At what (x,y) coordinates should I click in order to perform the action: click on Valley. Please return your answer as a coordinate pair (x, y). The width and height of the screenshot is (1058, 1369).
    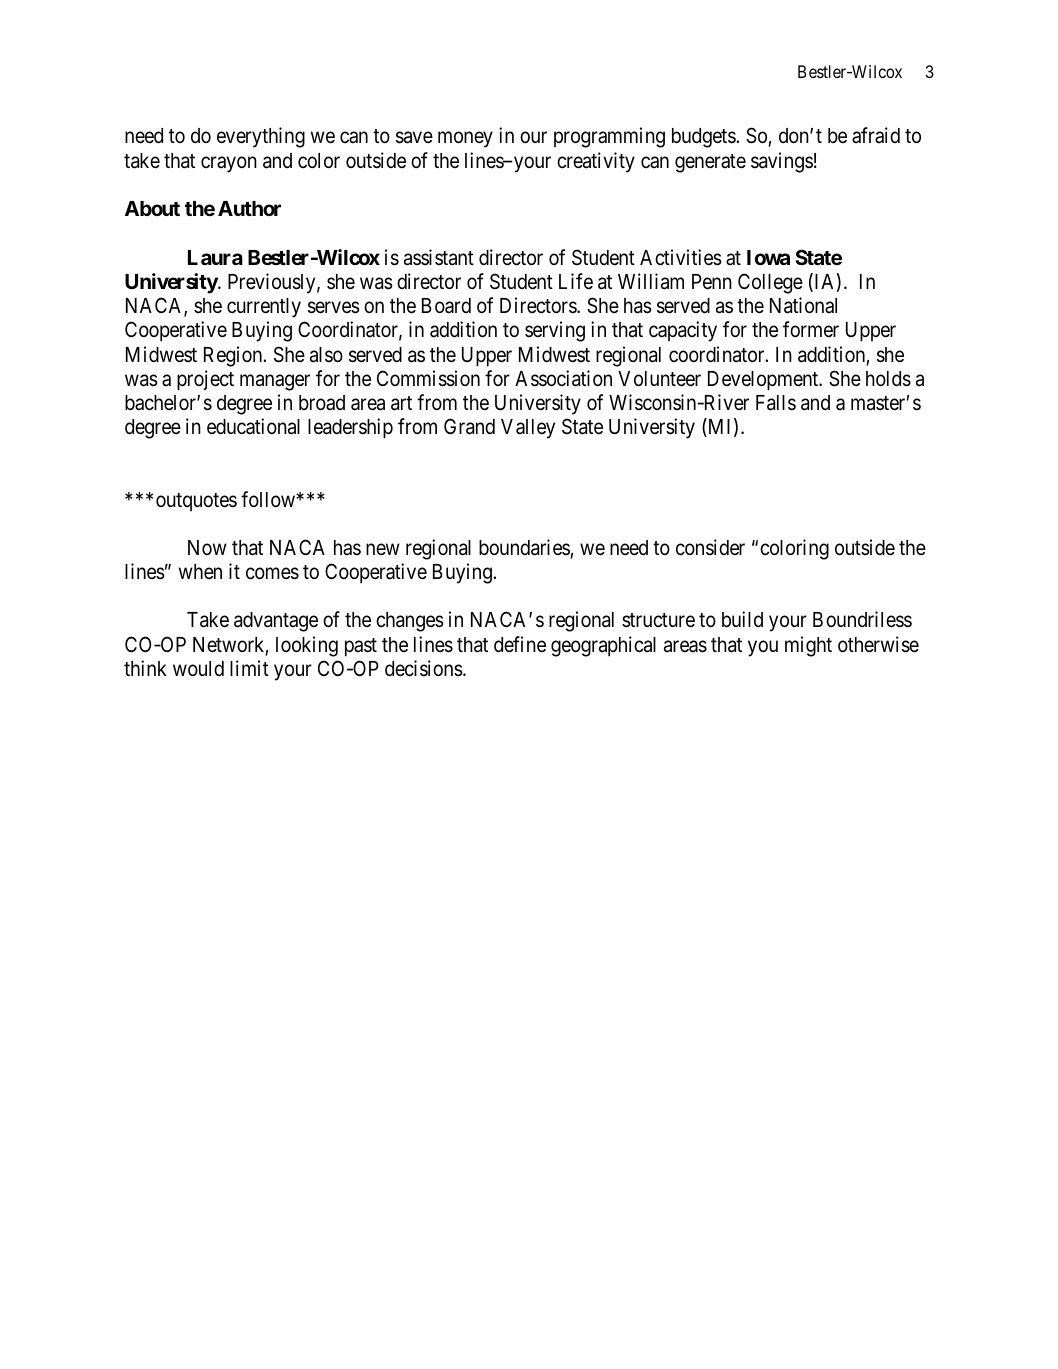
    Looking at the image, I should click on (528, 429).
